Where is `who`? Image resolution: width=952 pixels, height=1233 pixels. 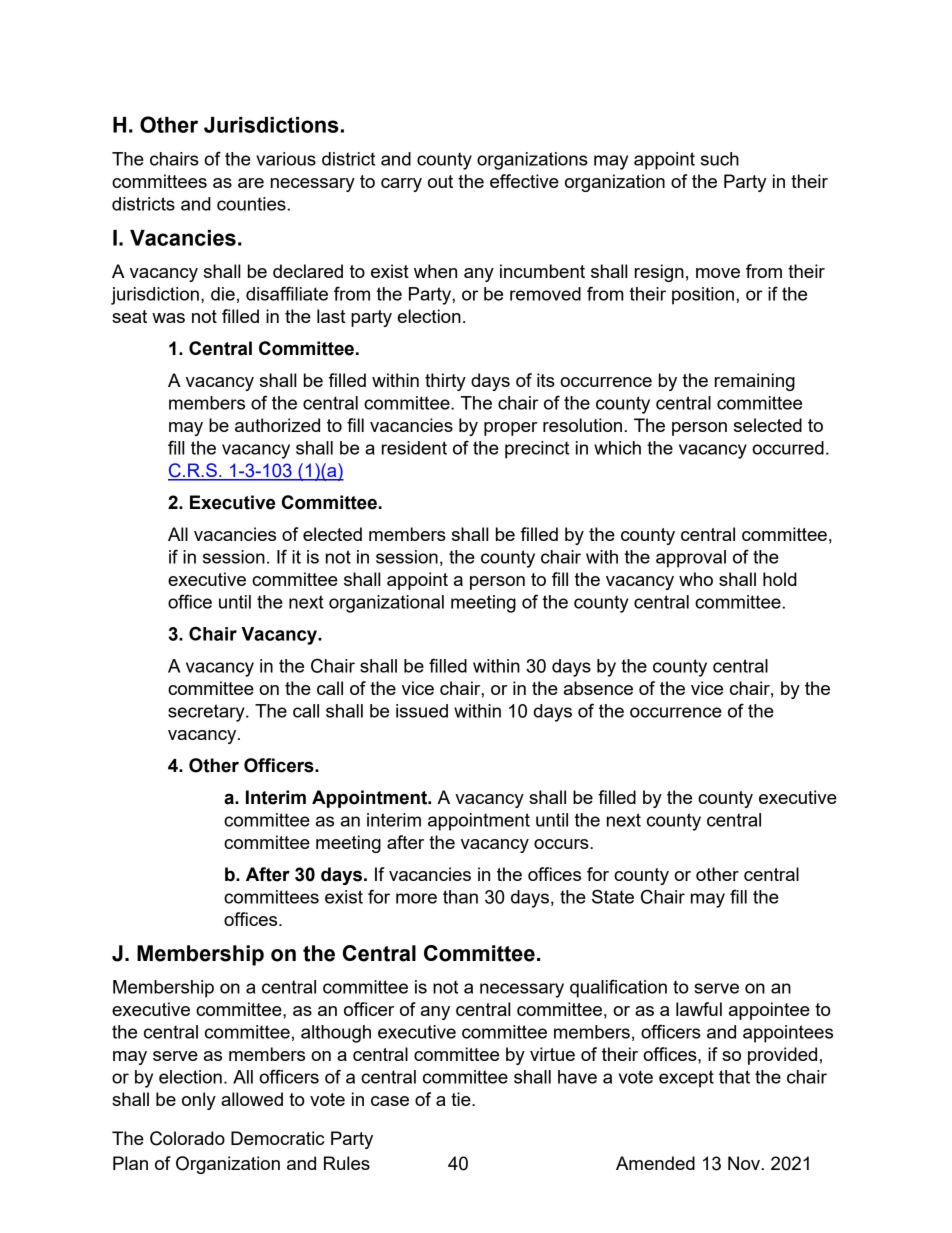 who is located at coordinates (696, 579).
